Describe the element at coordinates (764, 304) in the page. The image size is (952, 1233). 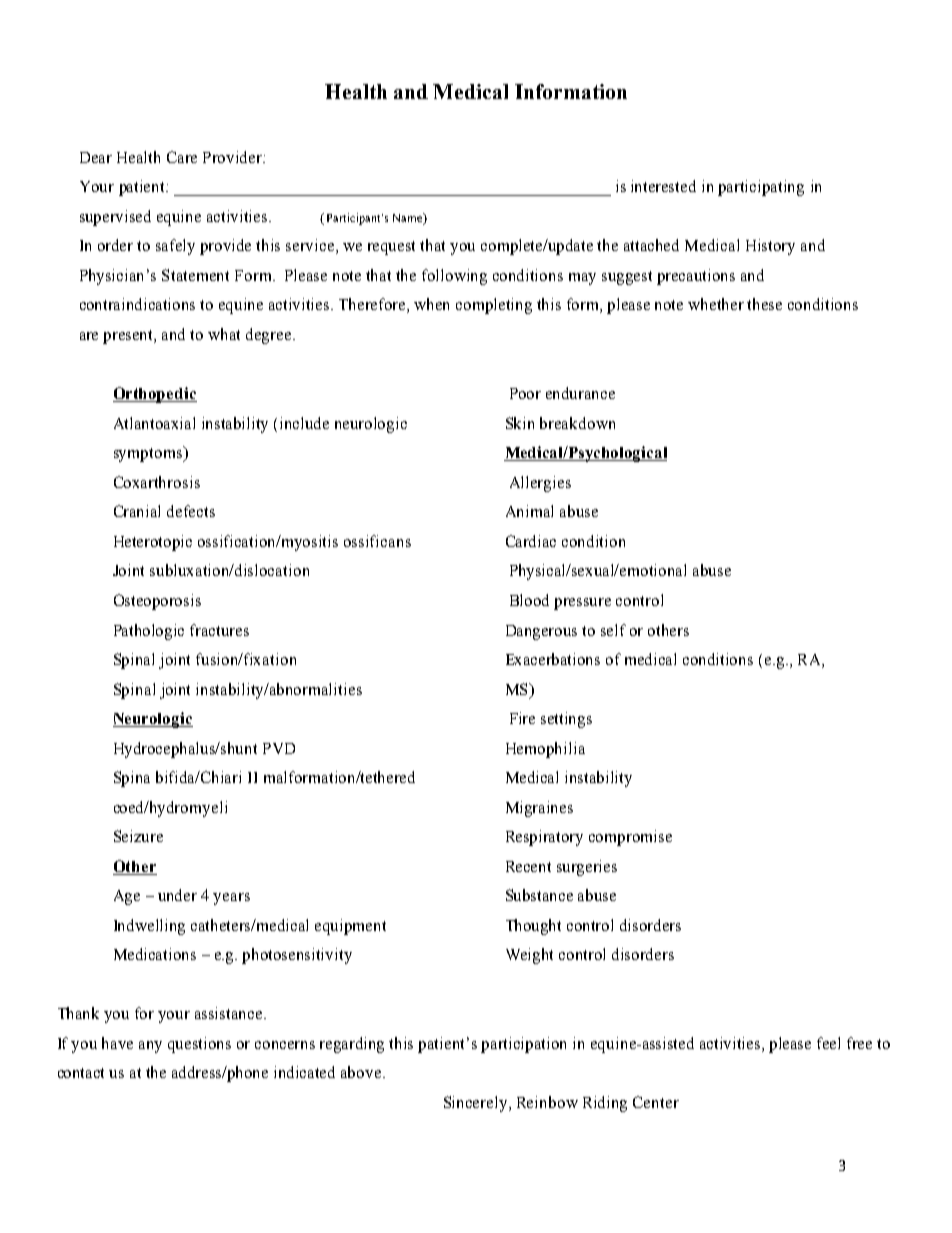
I see `these` at that location.
